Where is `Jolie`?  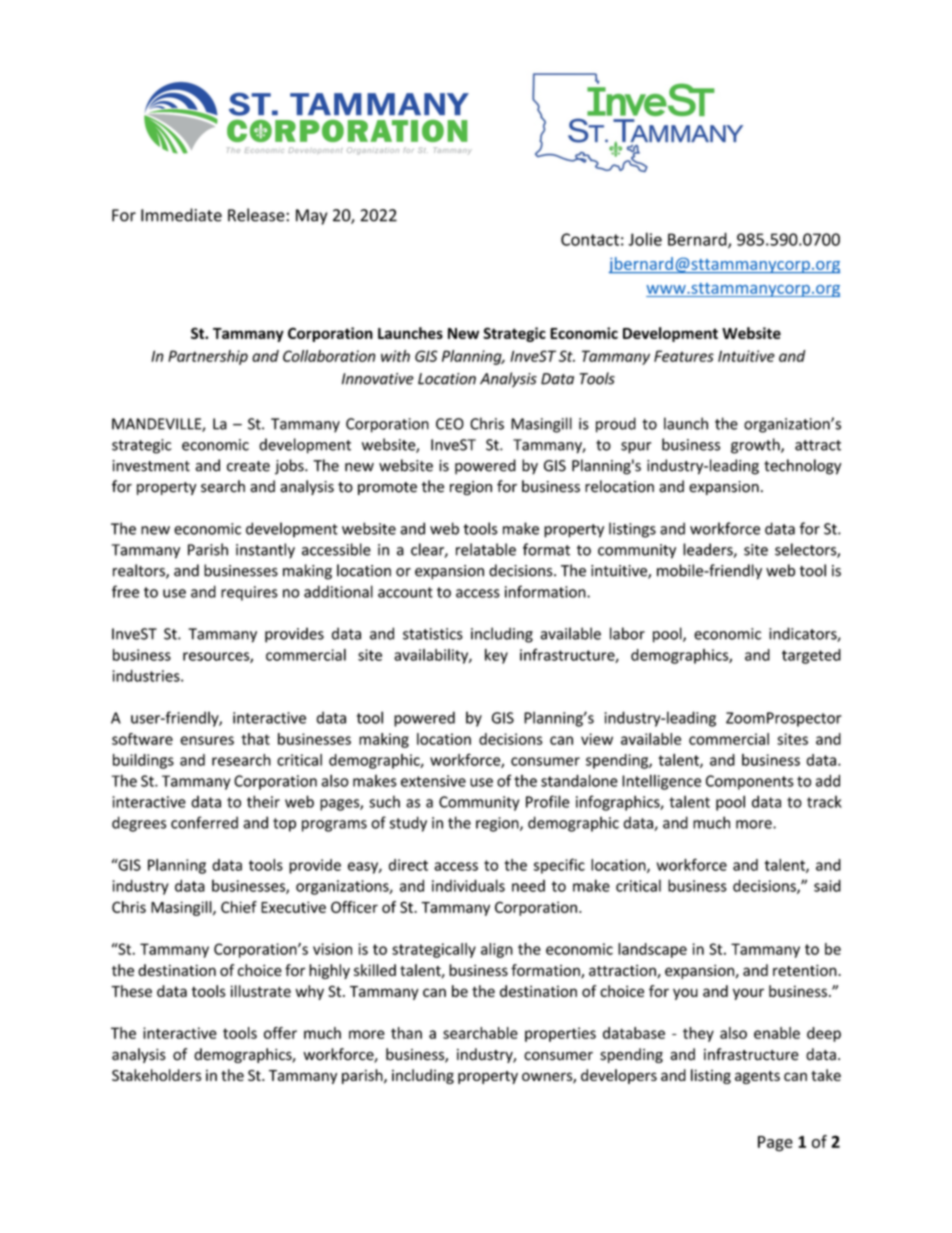 Jolie is located at coordinates (645, 239).
